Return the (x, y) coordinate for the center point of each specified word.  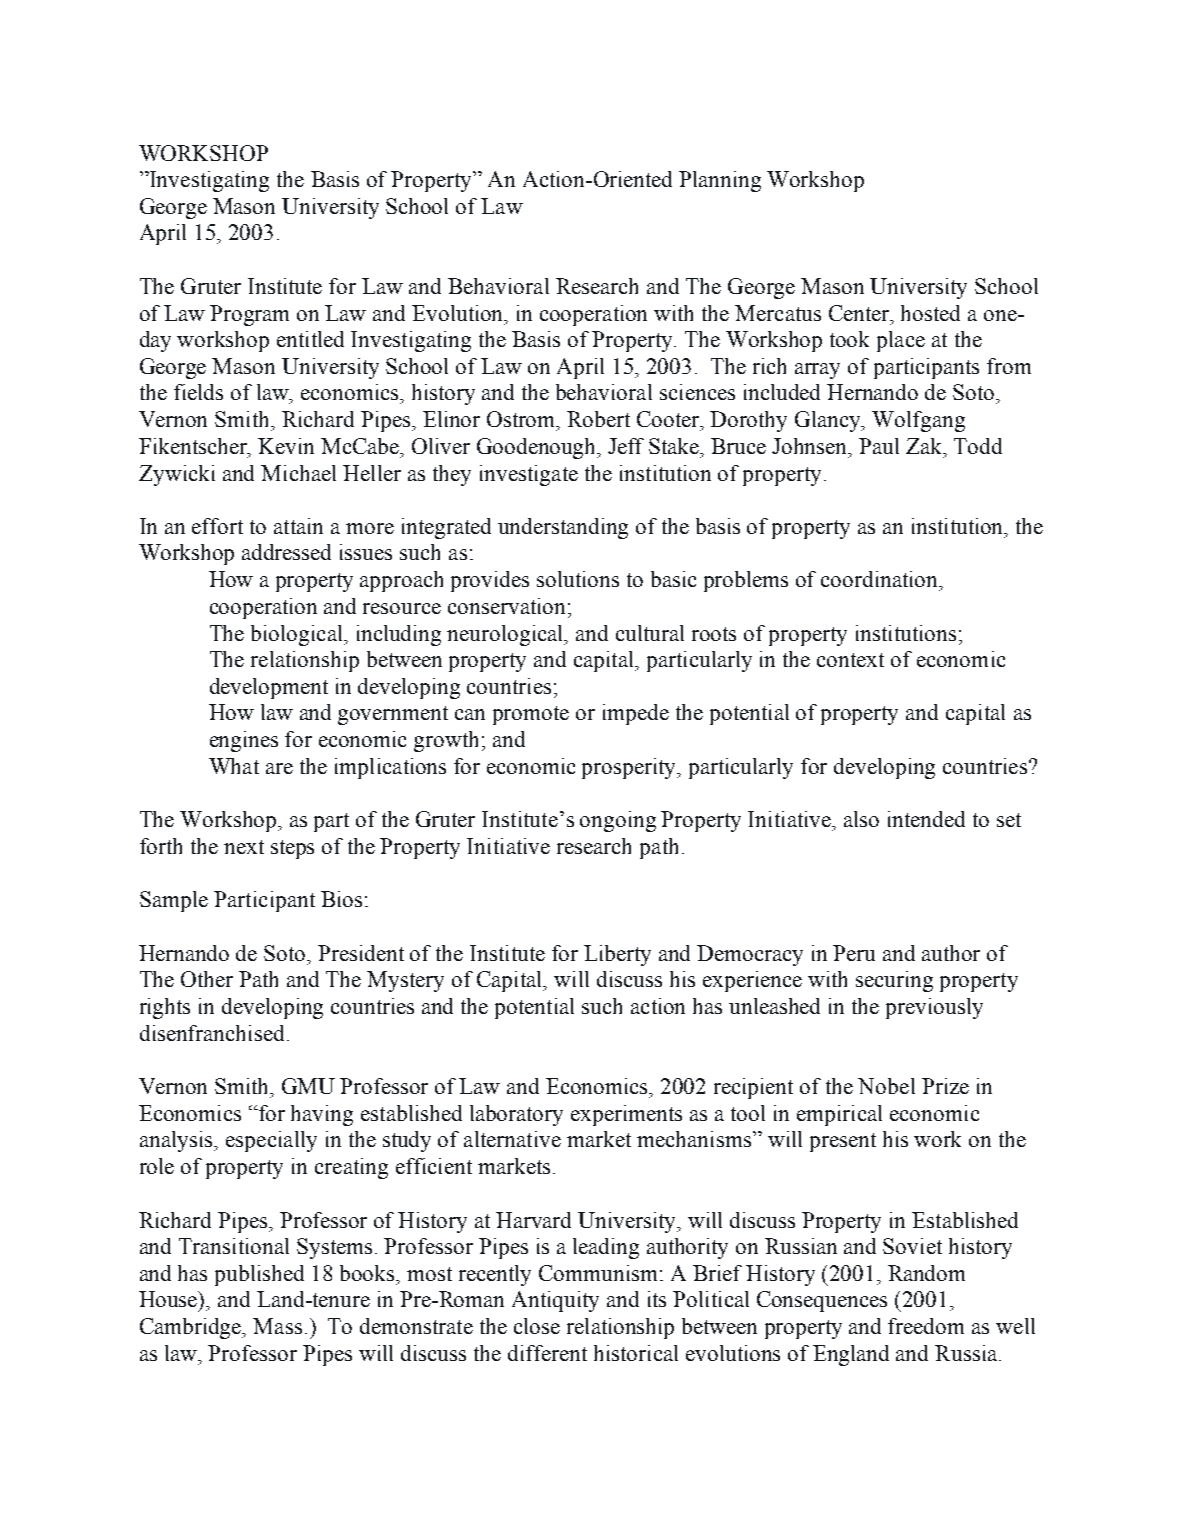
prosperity (630, 768)
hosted (930, 313)
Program (249, 315)
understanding (563, 528)
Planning (720, 181)
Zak (925, 446)
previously (934, 1008)
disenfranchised (212, 1033)
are (279, 768)
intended (926, 819)
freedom (926, 1326)
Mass (277, 1326)
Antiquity (555, 1301)
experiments (626, 1115)
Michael (298, 473)
